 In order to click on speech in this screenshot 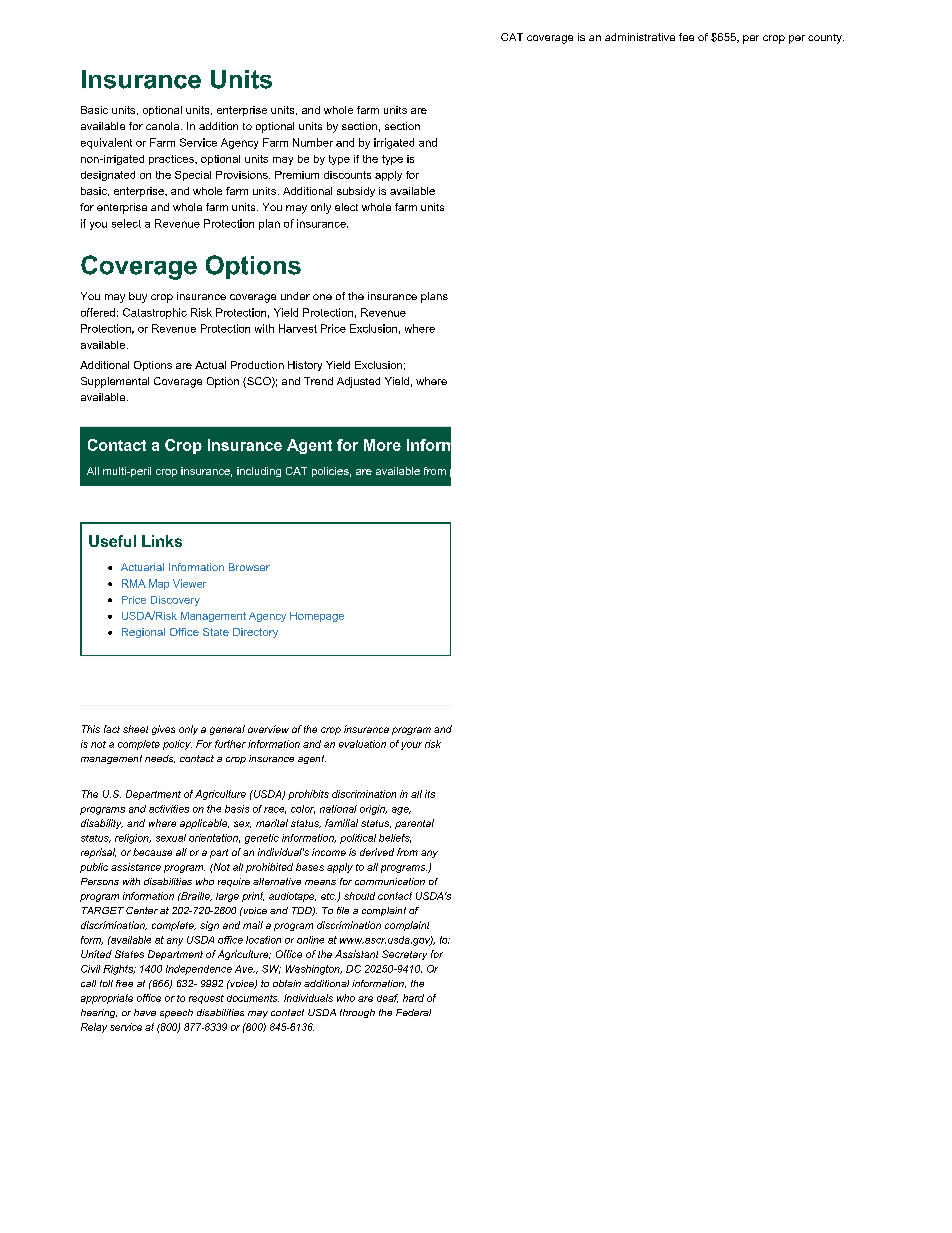, I will do `click(176, 1013)`.
